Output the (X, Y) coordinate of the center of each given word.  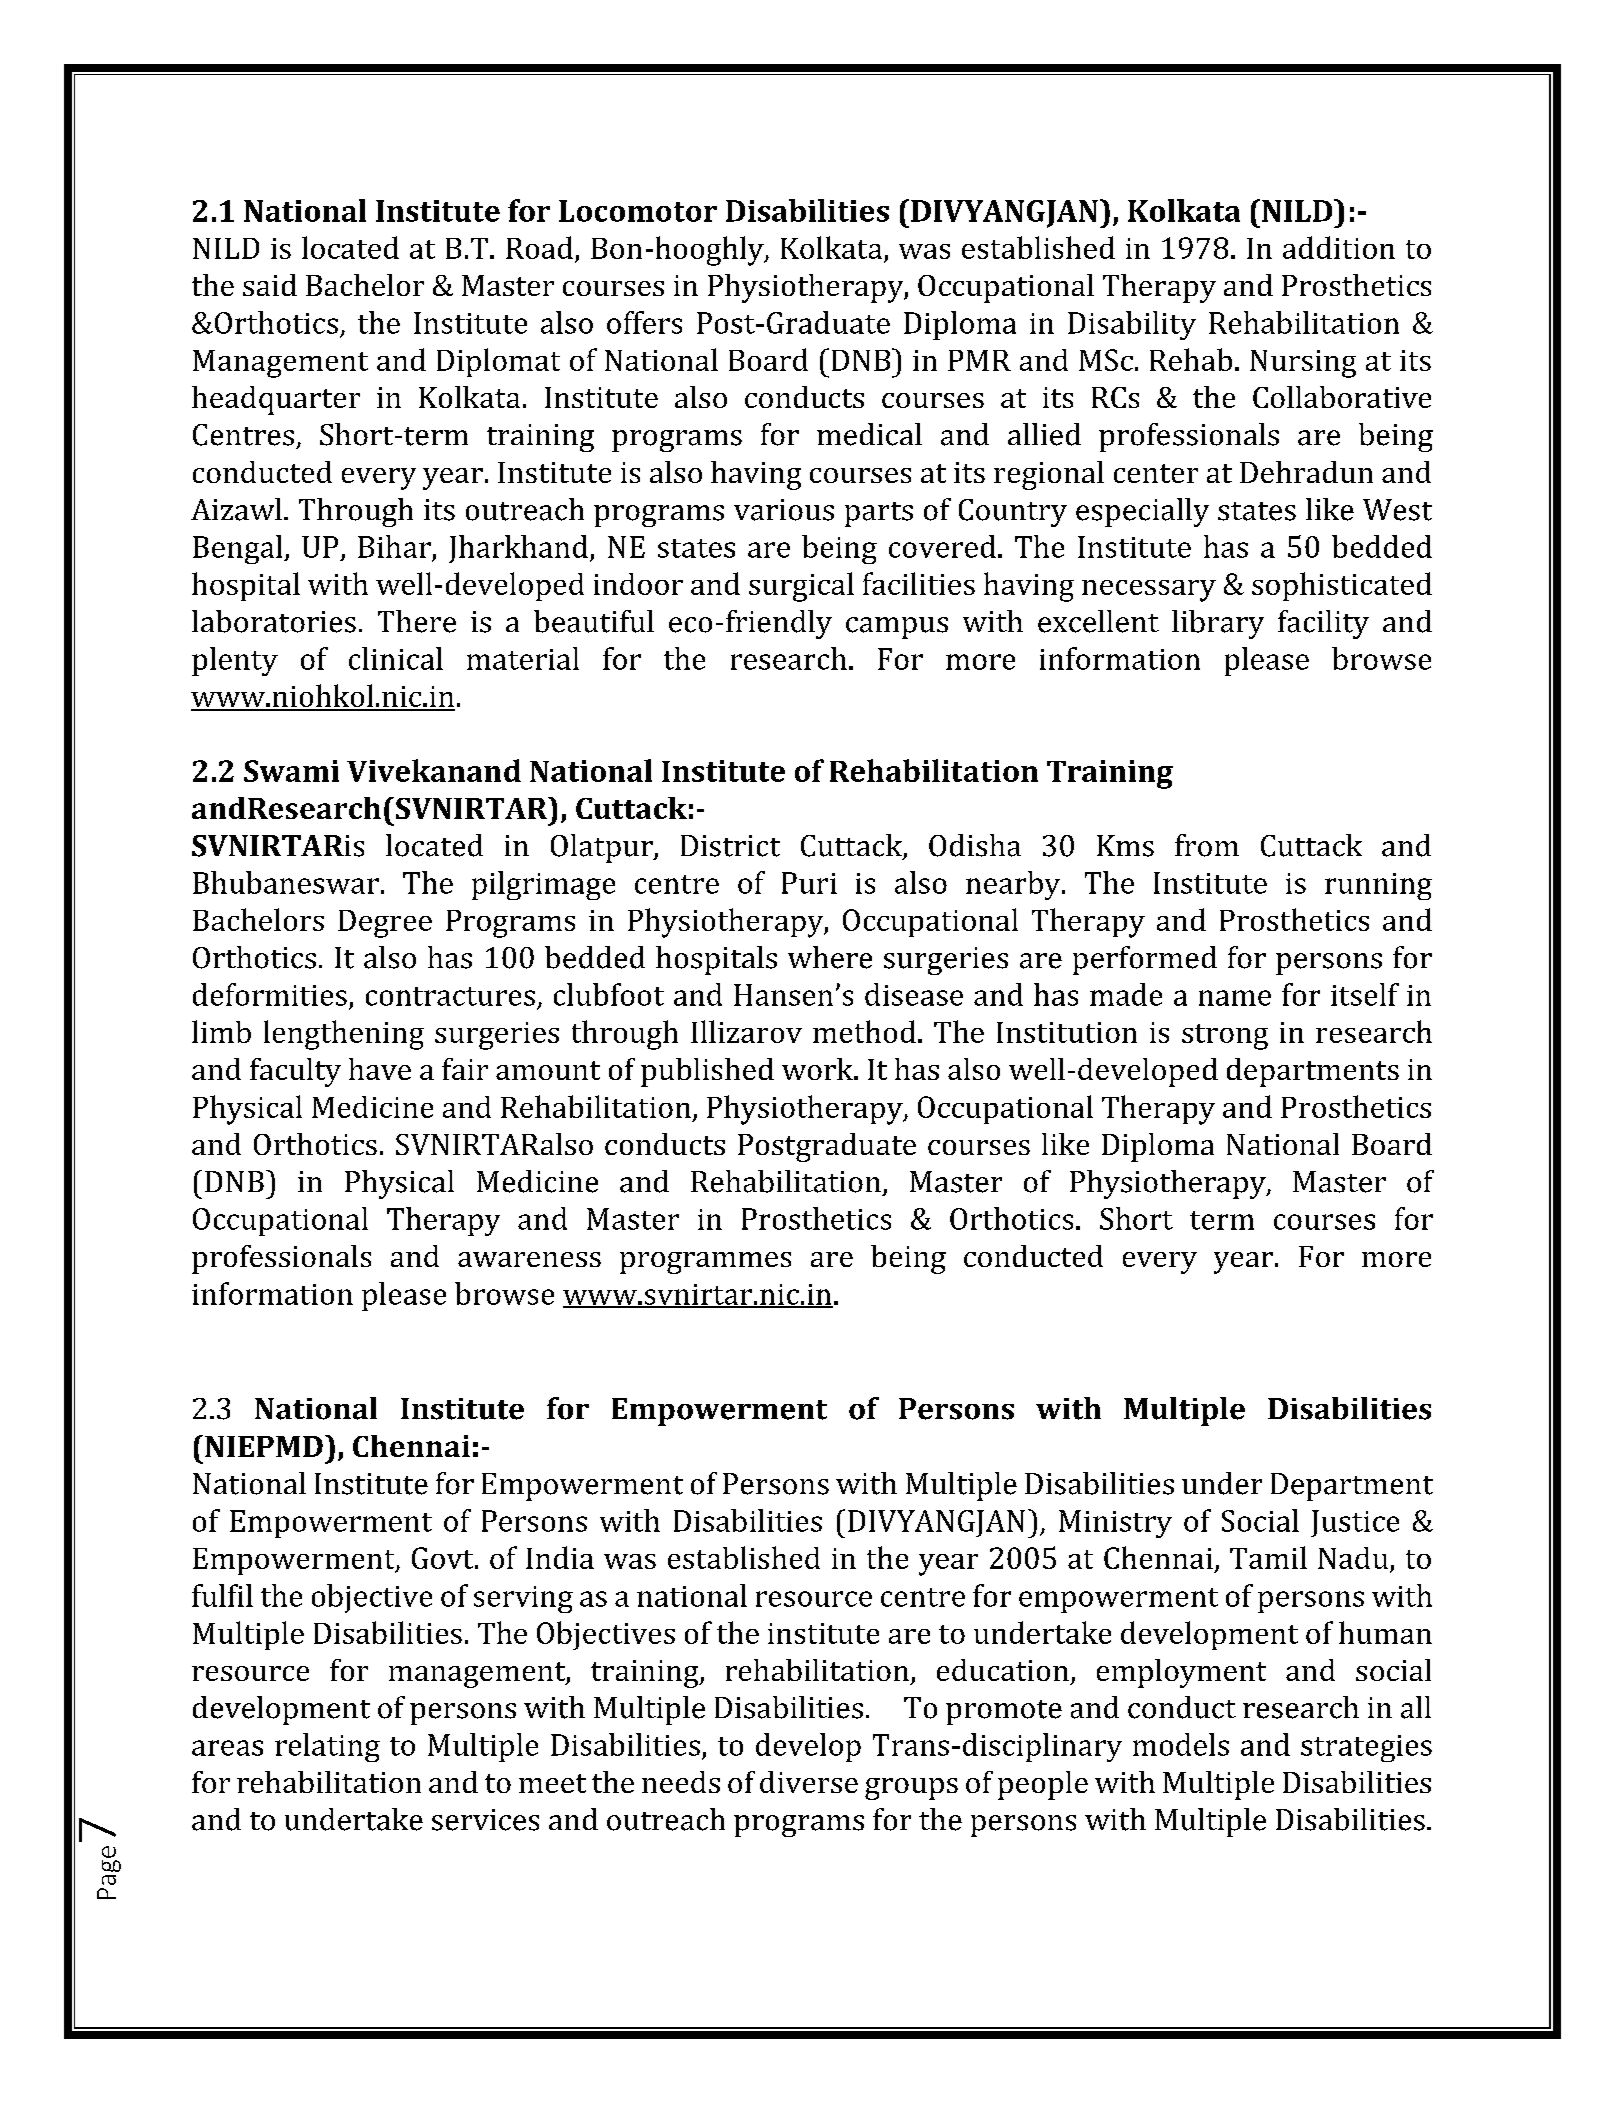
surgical (801, 587)
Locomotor (638, 211)
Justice (1355, 1523)
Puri (809, 883)
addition (1339, 247)
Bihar (394, 546)
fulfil (222, 1595)
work (818, 1069)
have (380, 1069)
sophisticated (1342, 586)
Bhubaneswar (286, 882)
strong (1225, 1037)
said (270, 285)
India (560, 1557)
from (1207, 845)
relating (327, 1747)
